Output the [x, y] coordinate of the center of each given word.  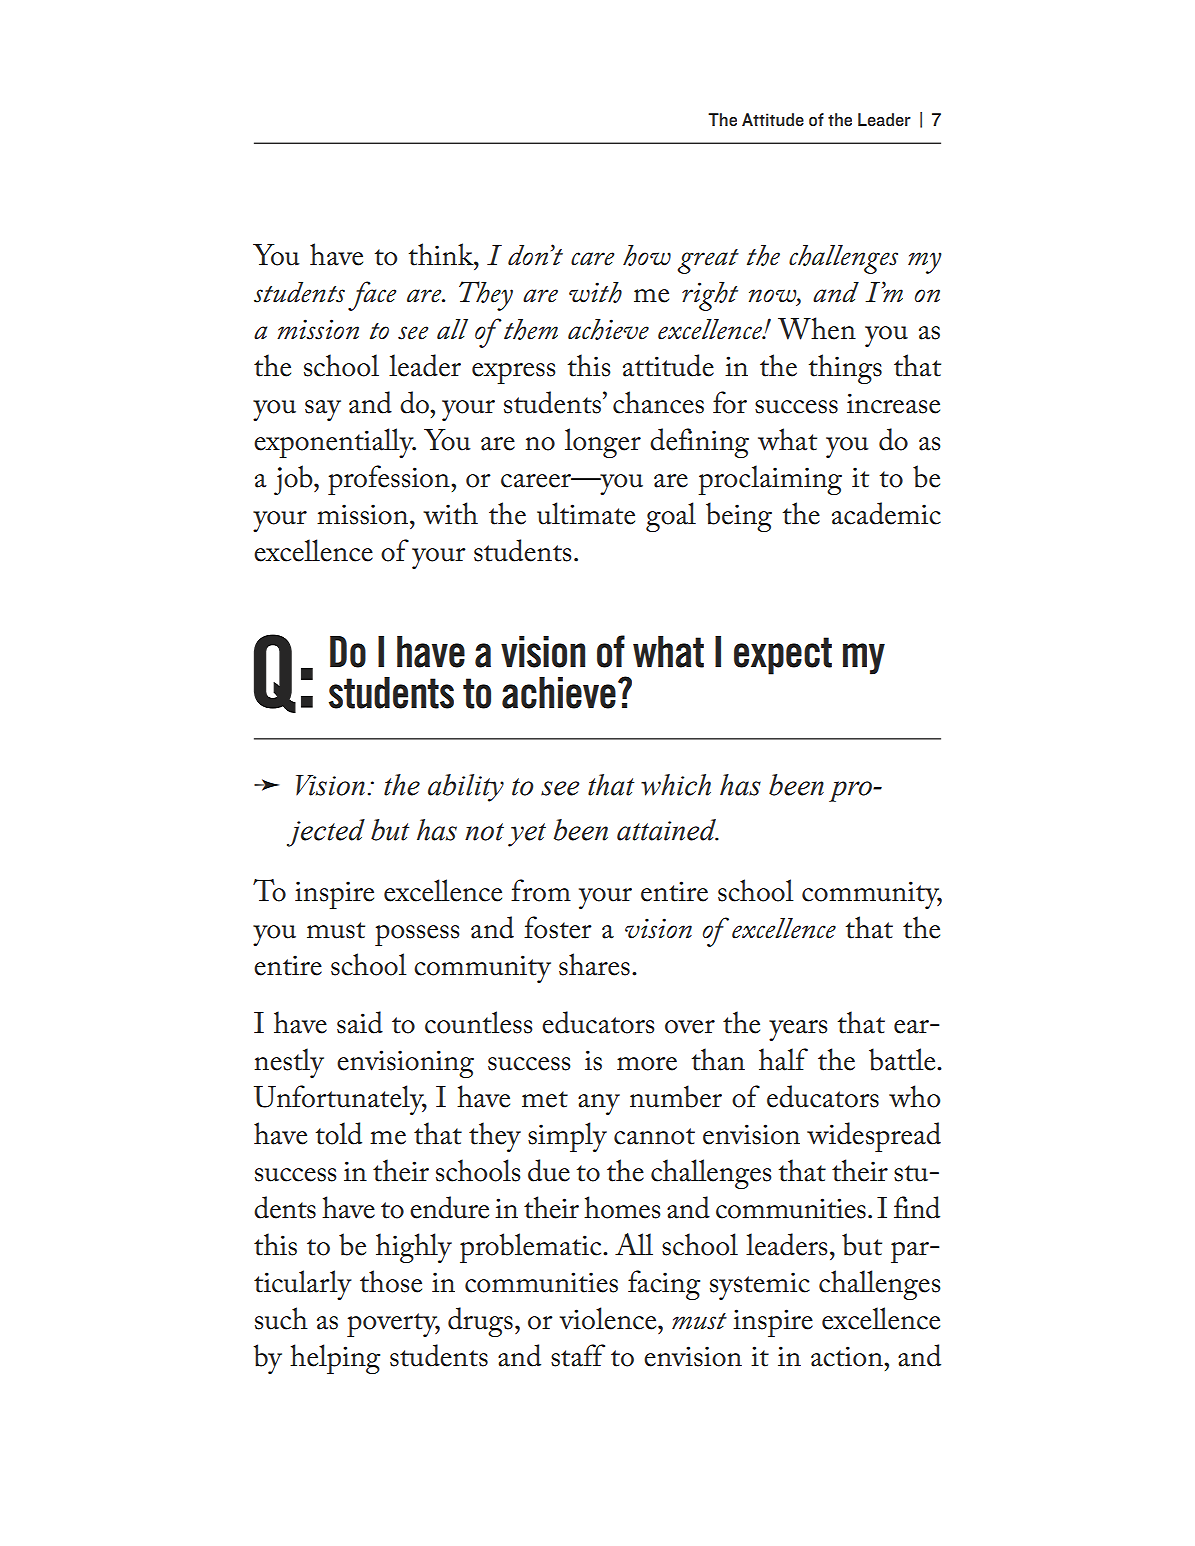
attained [667, 830]
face [372, 296]
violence [609, 1318]
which [676, 785]
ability [466, 788]
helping [335, 1359]
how [647, 255]
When [817, 328]
